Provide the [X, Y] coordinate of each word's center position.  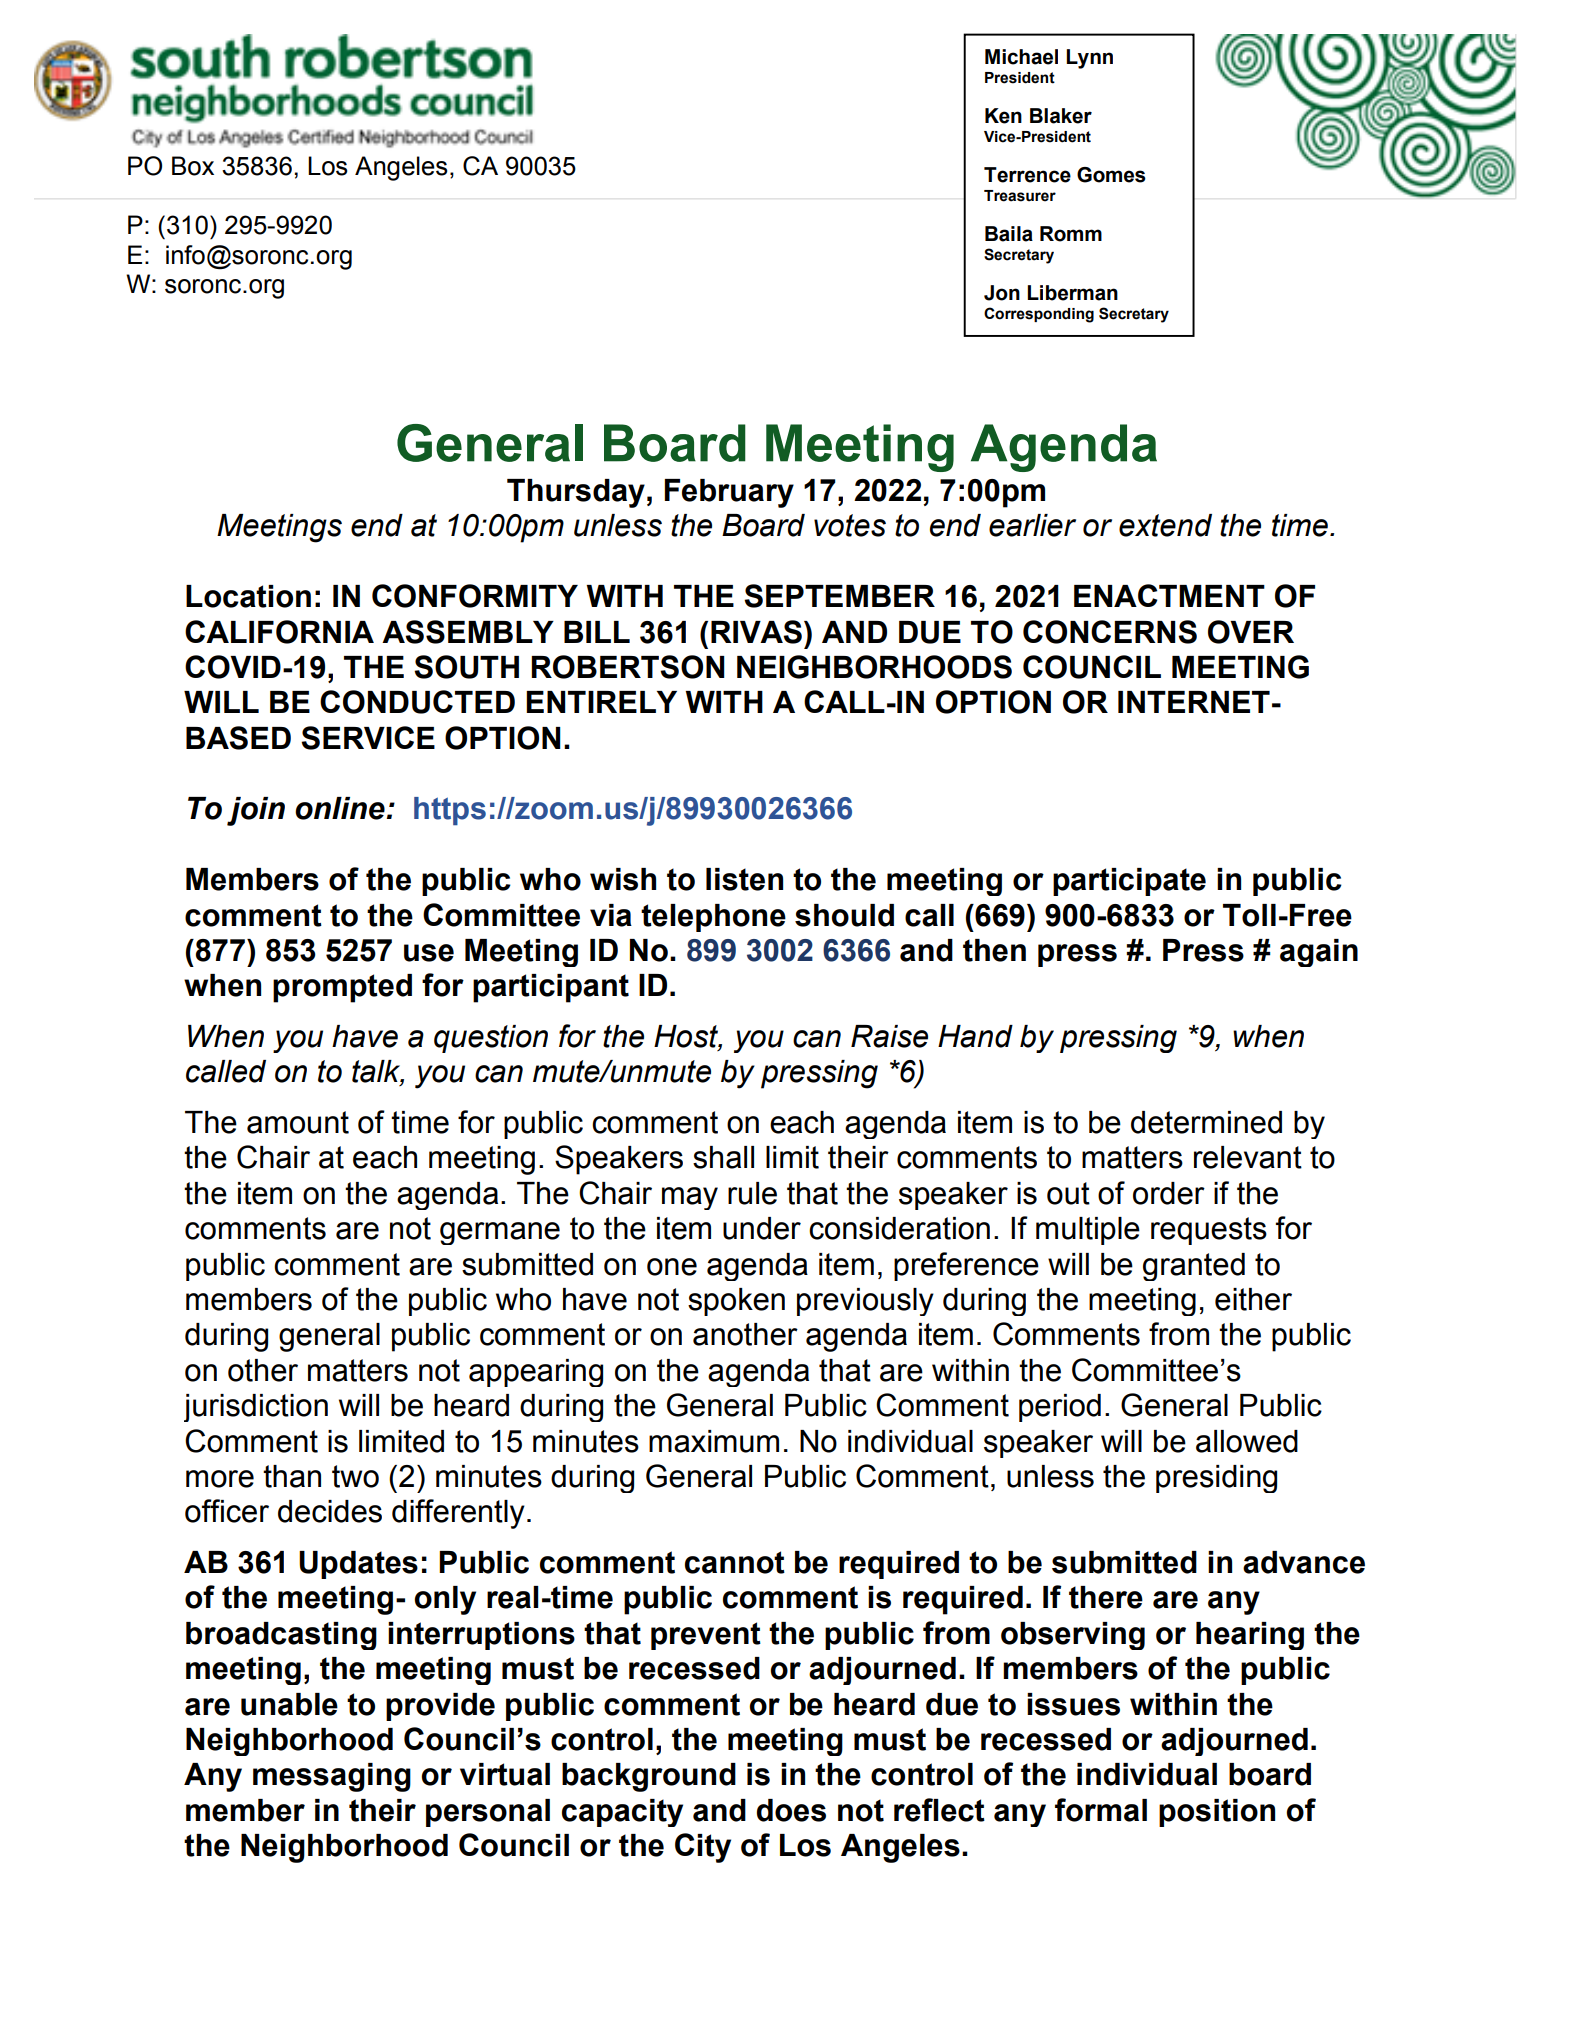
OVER [1251, 632]
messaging [332, 1777]
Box [193, 166]
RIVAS [756, 632]
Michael [1021, 57]
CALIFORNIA [279, 632]
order [1169, 1193]
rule [752, 1193]
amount [298, 1122]
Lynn [1089, 59]
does [791, 1810]
